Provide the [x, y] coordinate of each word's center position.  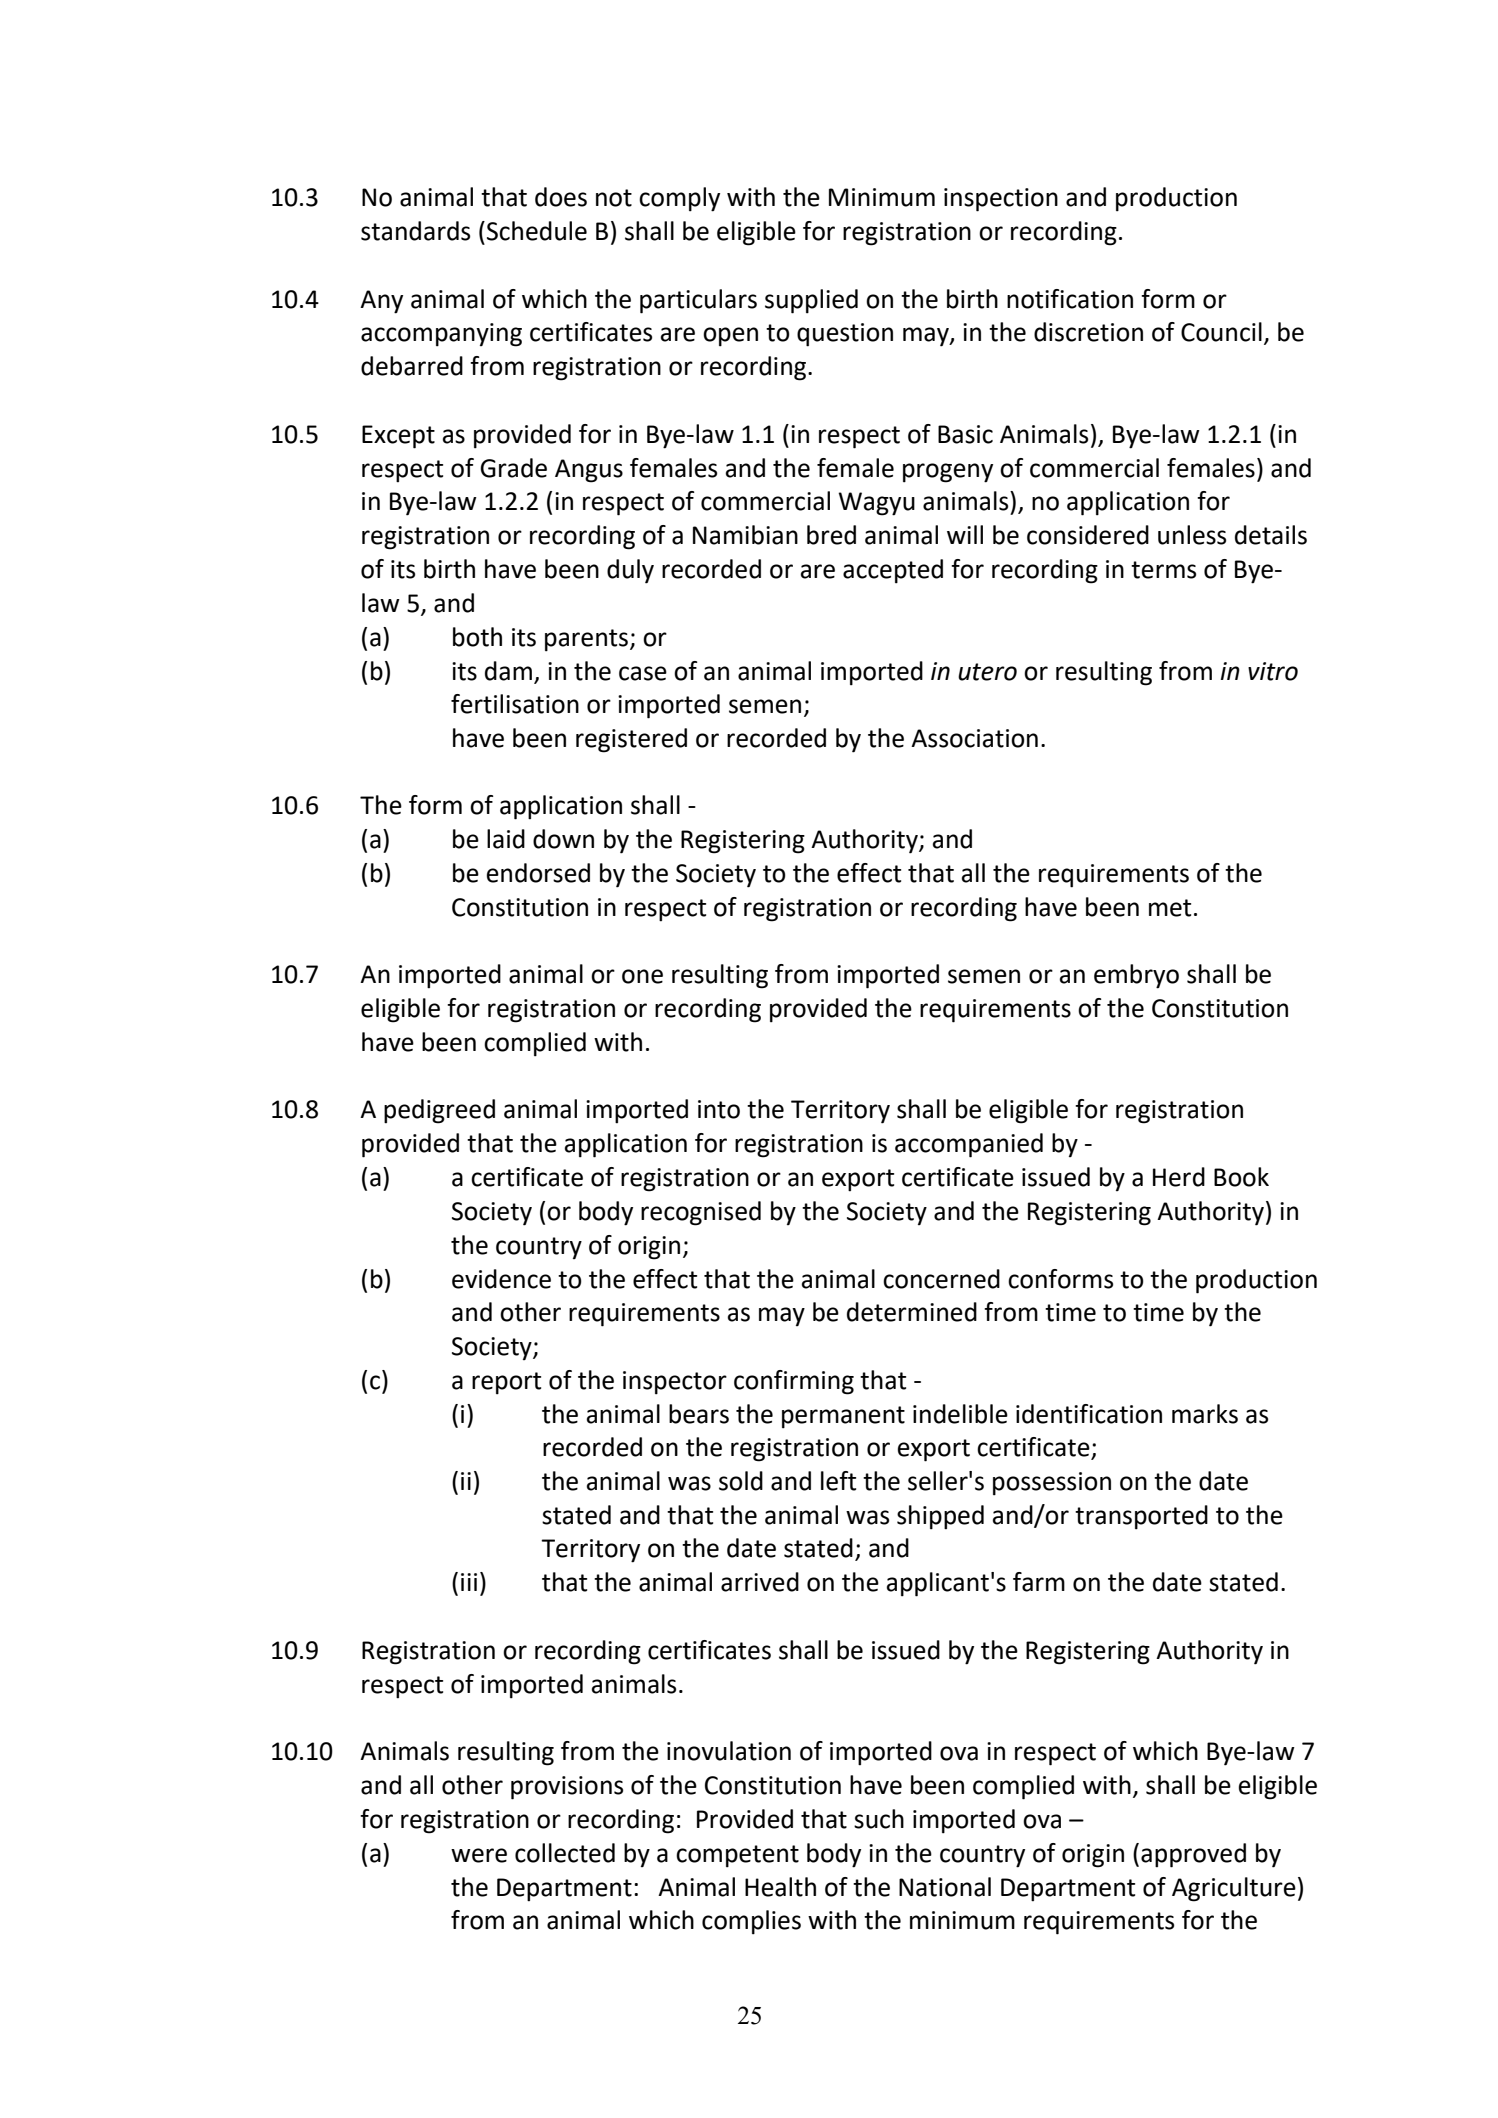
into [719, 1109]
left [838, 1481]
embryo [1136, 976]
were [479, 1855]
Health [780, 1887]
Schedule [537, 231]
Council [1221, 332]
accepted [893, 571]
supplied [811, 301]
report [506, 1383]
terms [1163, 570]
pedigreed [439, 1111]
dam [508, 671]
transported [1141, 1517]
